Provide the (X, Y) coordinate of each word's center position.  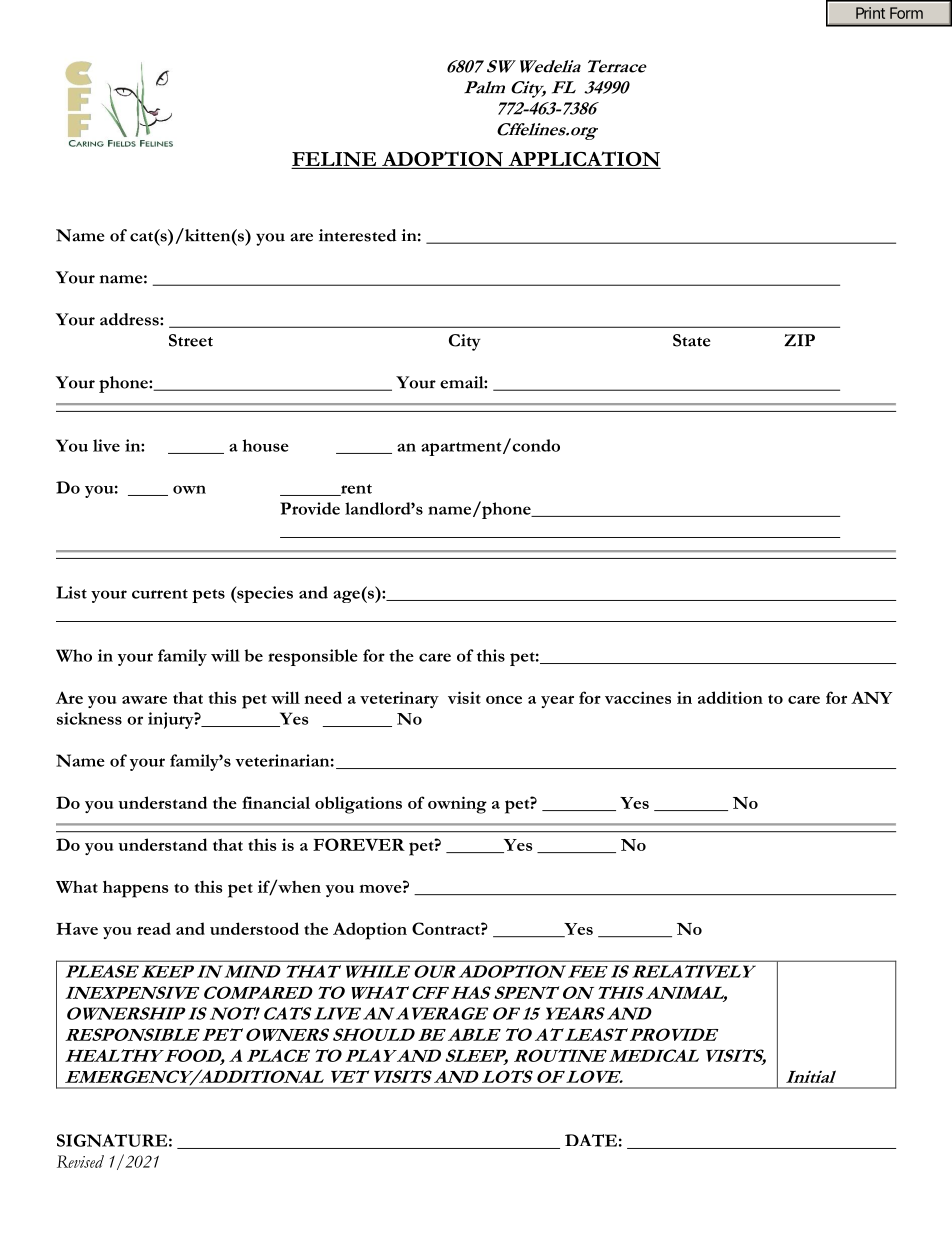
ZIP (799, 340)
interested (357, 235)
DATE (591, 1140)
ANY (872, 697)
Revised (80, 1161)
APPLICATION (583, 160)
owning (457, 805)
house (265, 445)
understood (254, 928)
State (692, 340)
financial (276, 802)
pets (208, 596)
